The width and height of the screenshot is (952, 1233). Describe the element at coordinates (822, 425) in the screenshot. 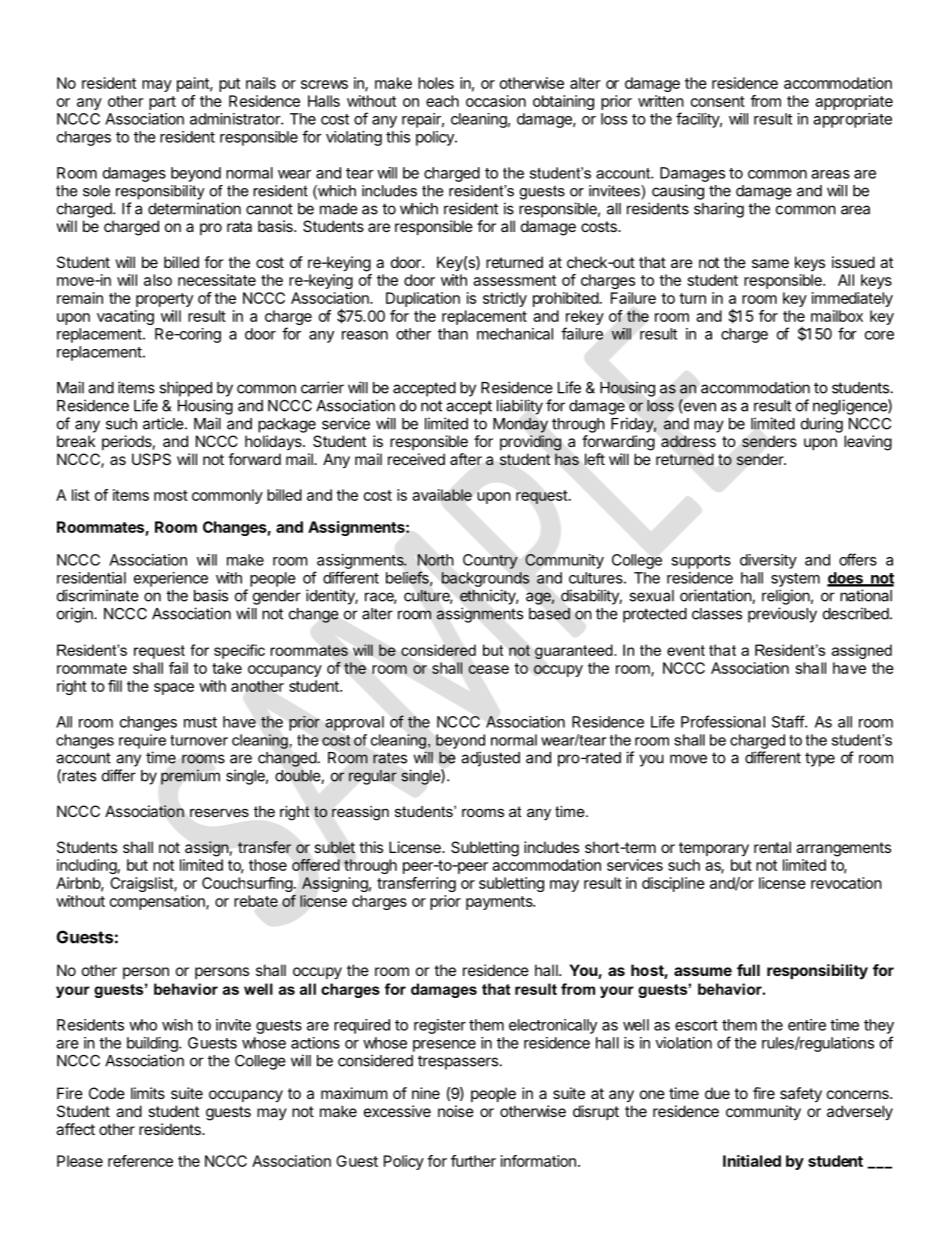

I see `during` at that location.
